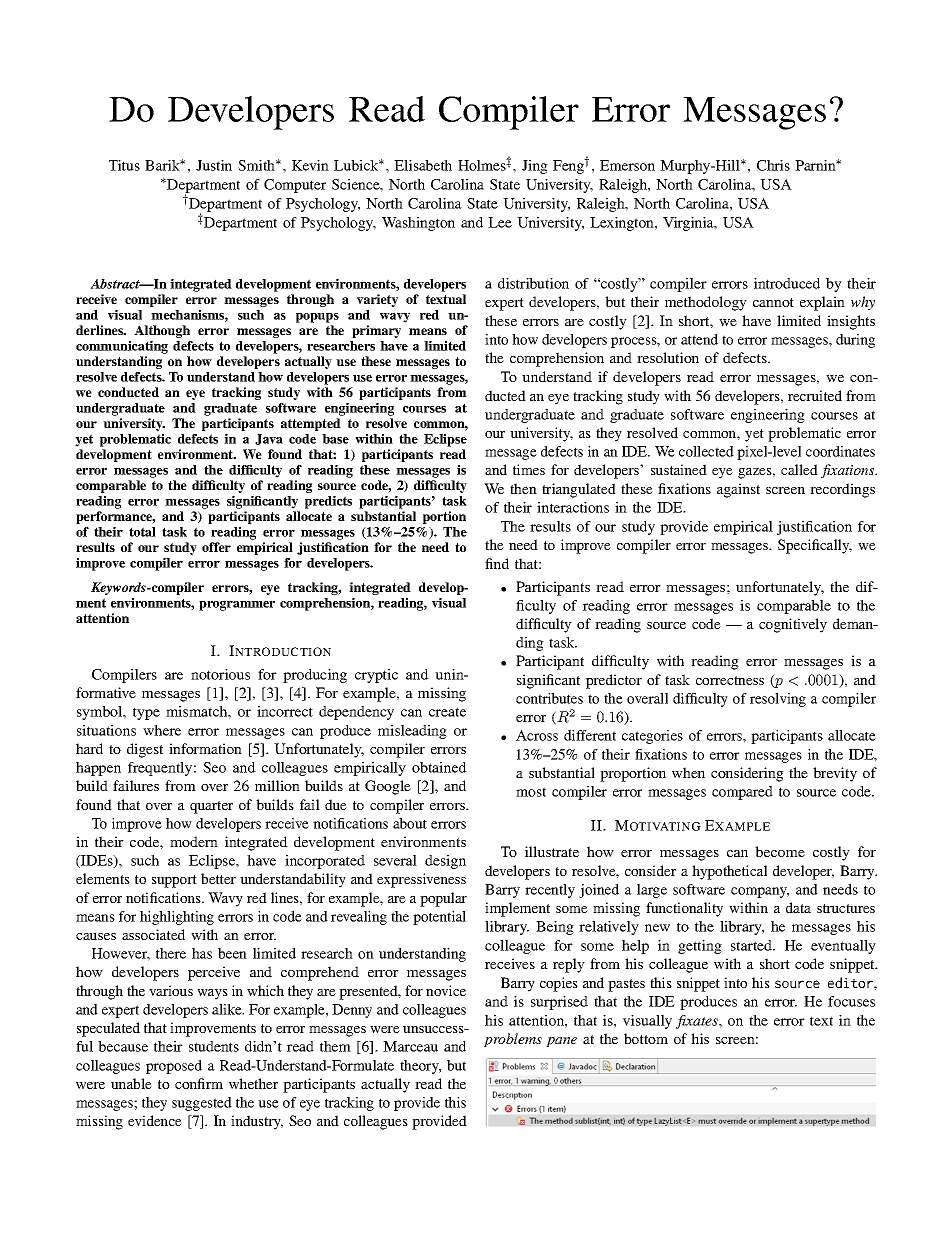 The width and height of the page is (952, 1233). I want to click on bottom, so click(646, 1038).
